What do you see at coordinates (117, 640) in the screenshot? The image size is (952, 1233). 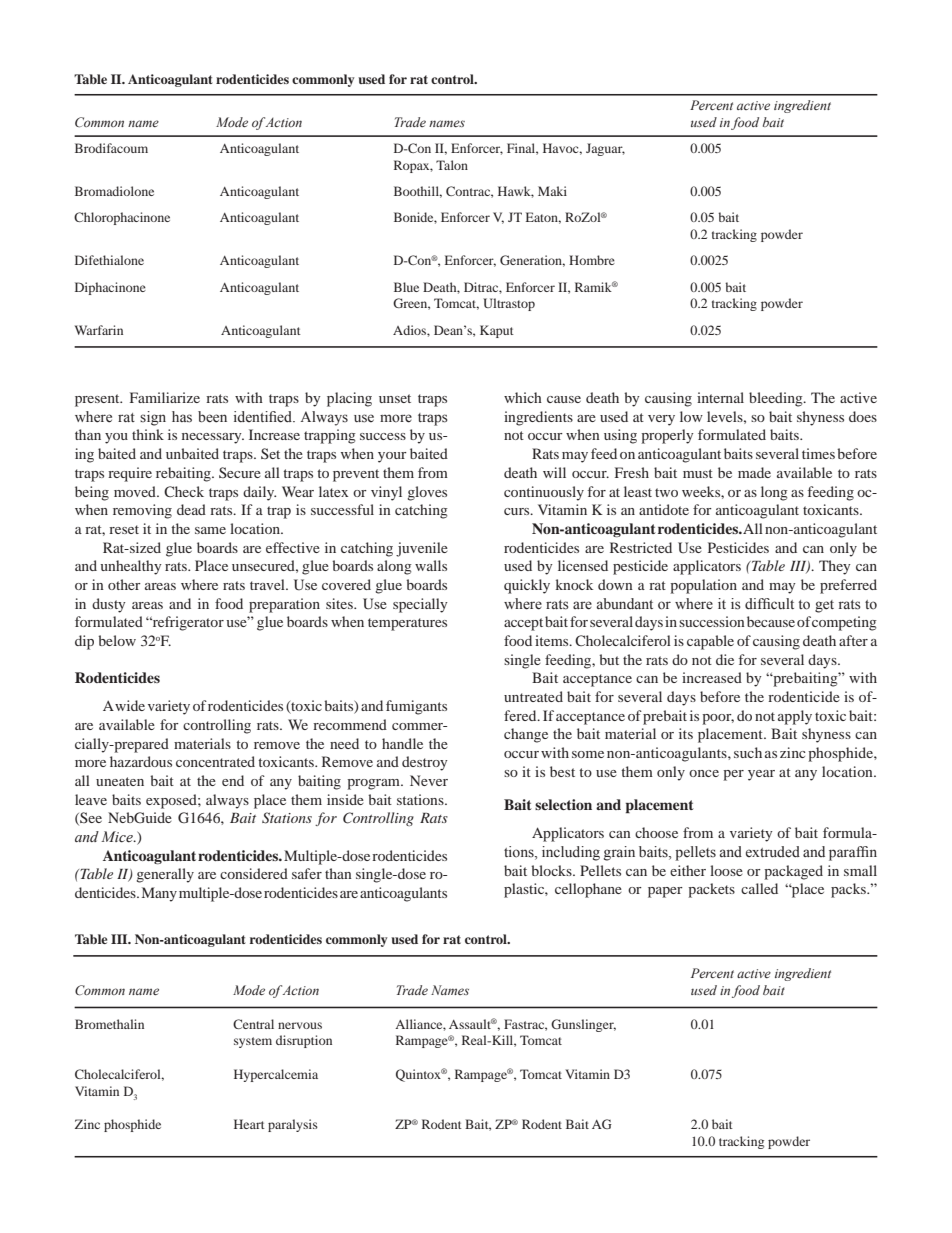 I see `below` at bounding box center [117, 640].
